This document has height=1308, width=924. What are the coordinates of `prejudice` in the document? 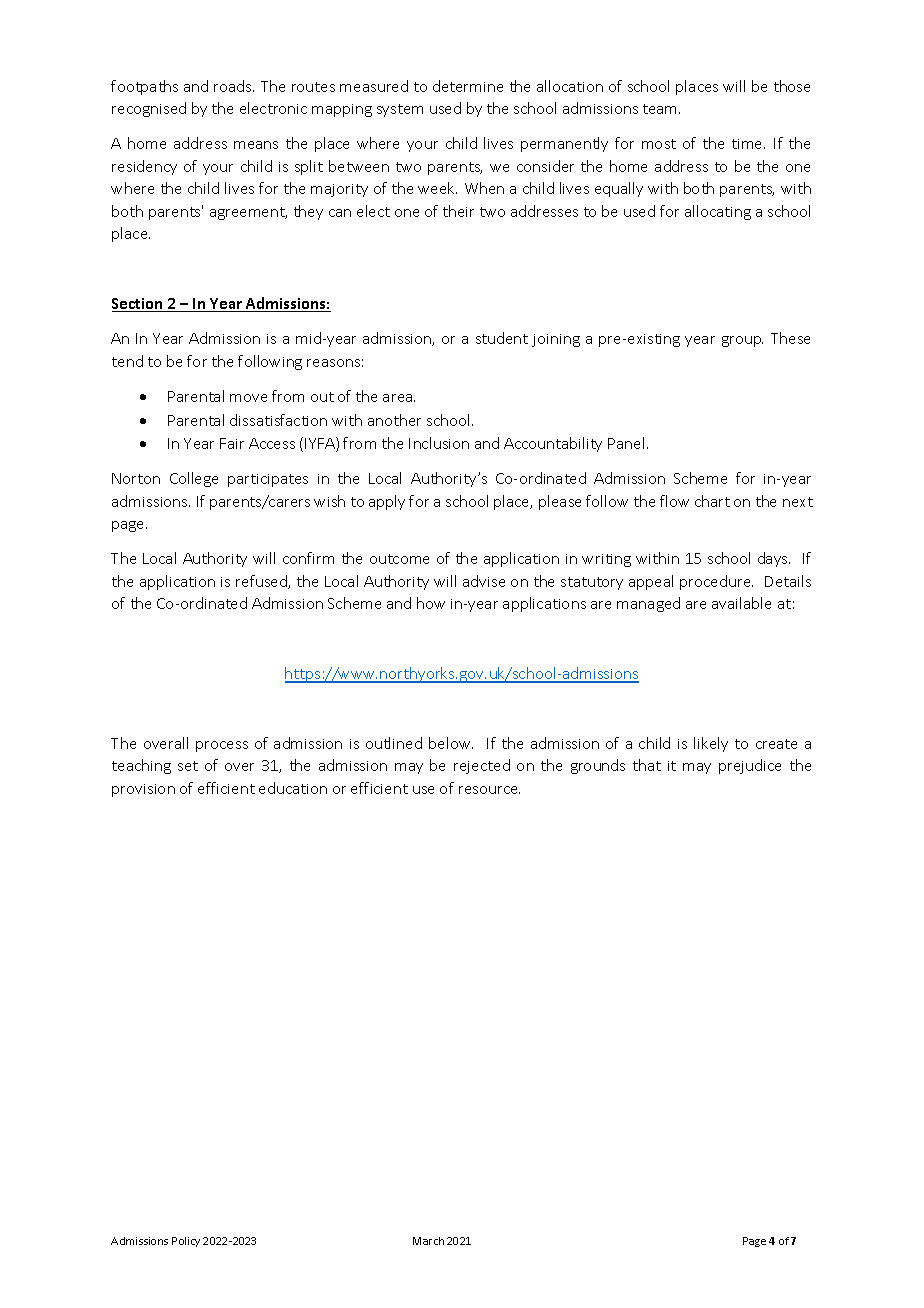 It's located at (750, 766).
